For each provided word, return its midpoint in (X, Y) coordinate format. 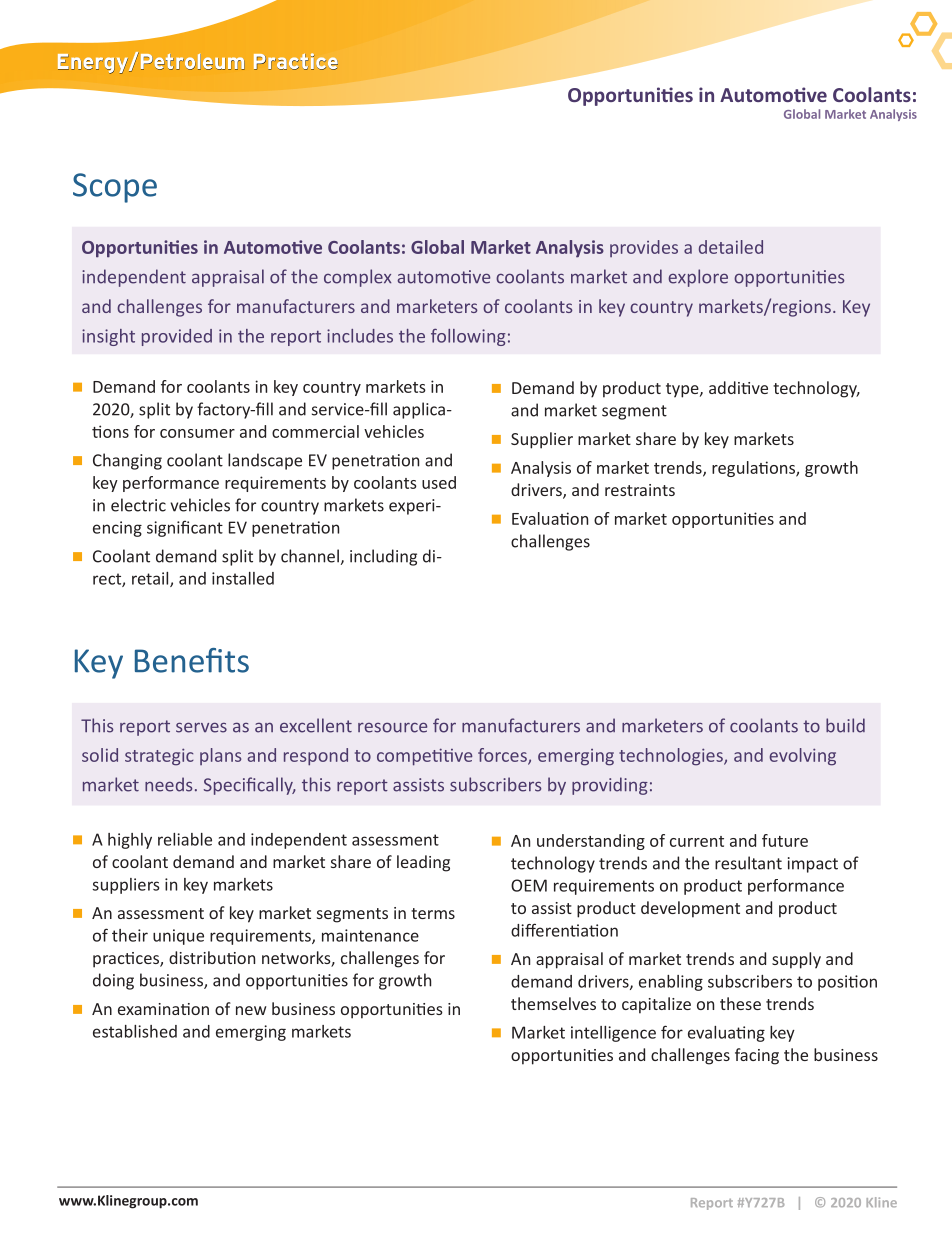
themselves (553, 1003)
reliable (185, 839)
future (785, 840)
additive (738, 387)
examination (163, 1009)
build (845, 725)
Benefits (192, 660)
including (383, 557)
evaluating (726, 1034)
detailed (731, 247)
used (439, 482)
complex (357, 278)
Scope (115, 188)
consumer (197, 433)
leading (423, 863)
